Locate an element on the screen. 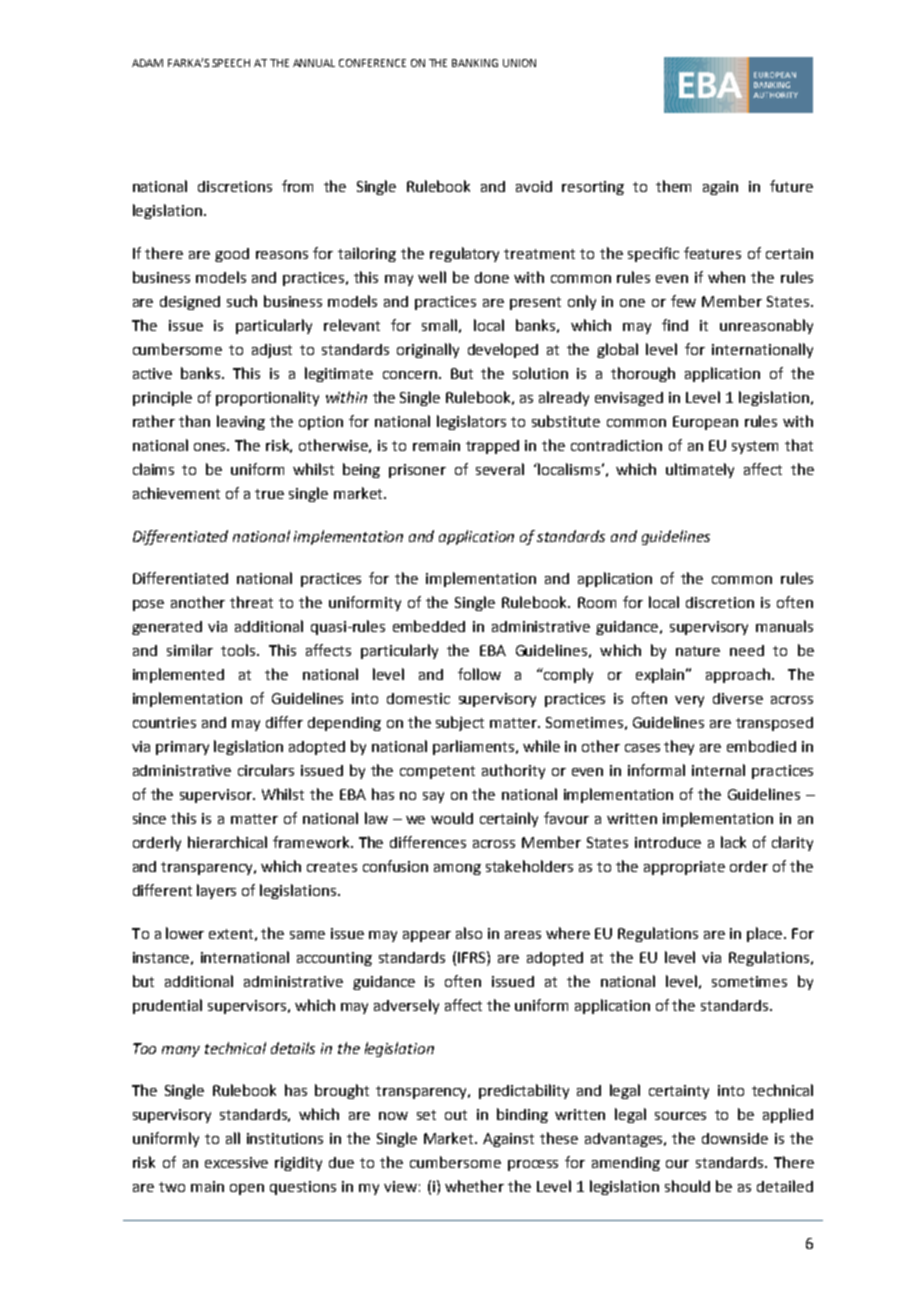 The height and width of the screenshot is (1309, 924). them is located at coordinates (673, 186).
